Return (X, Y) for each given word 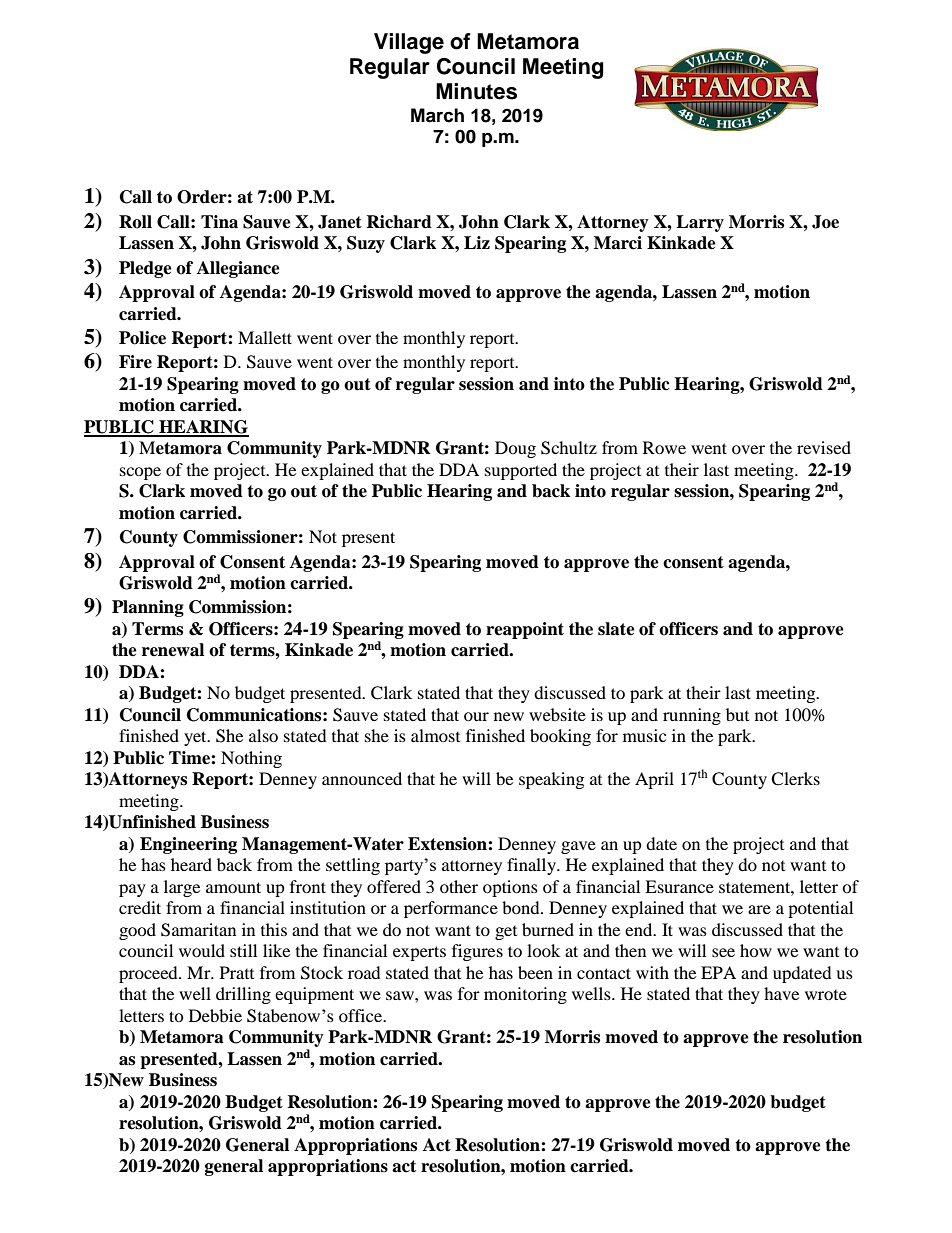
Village (409, 43)
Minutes (476, 91)
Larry (700, 223)
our (476, 716)
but (737, 714)
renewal (173, 650)
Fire (135, 362)
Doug (515, 449)
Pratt (237, 972)
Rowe (664, 447)
